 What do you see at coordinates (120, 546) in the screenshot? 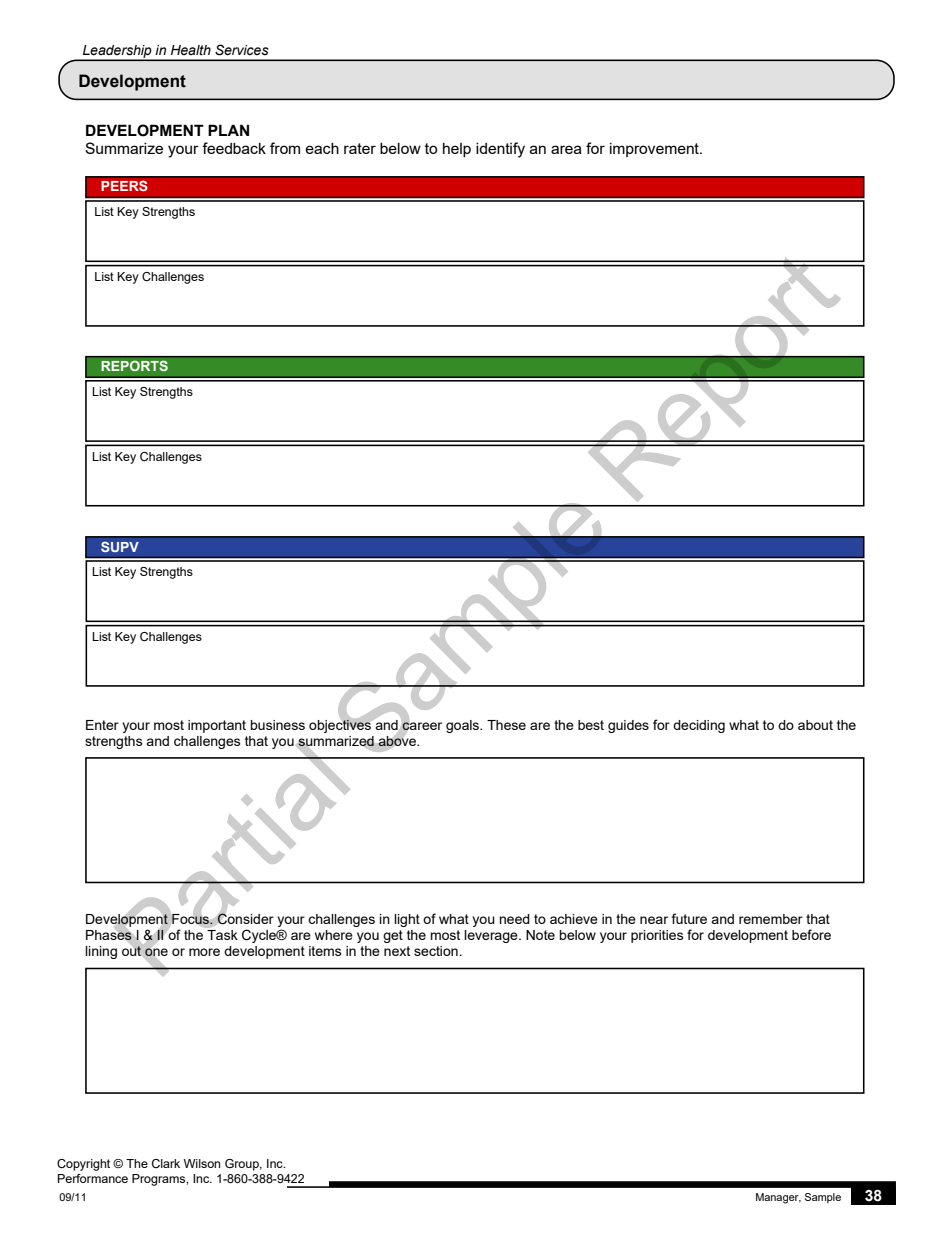
I see `SUPV` at bounding box center [120, 546].
